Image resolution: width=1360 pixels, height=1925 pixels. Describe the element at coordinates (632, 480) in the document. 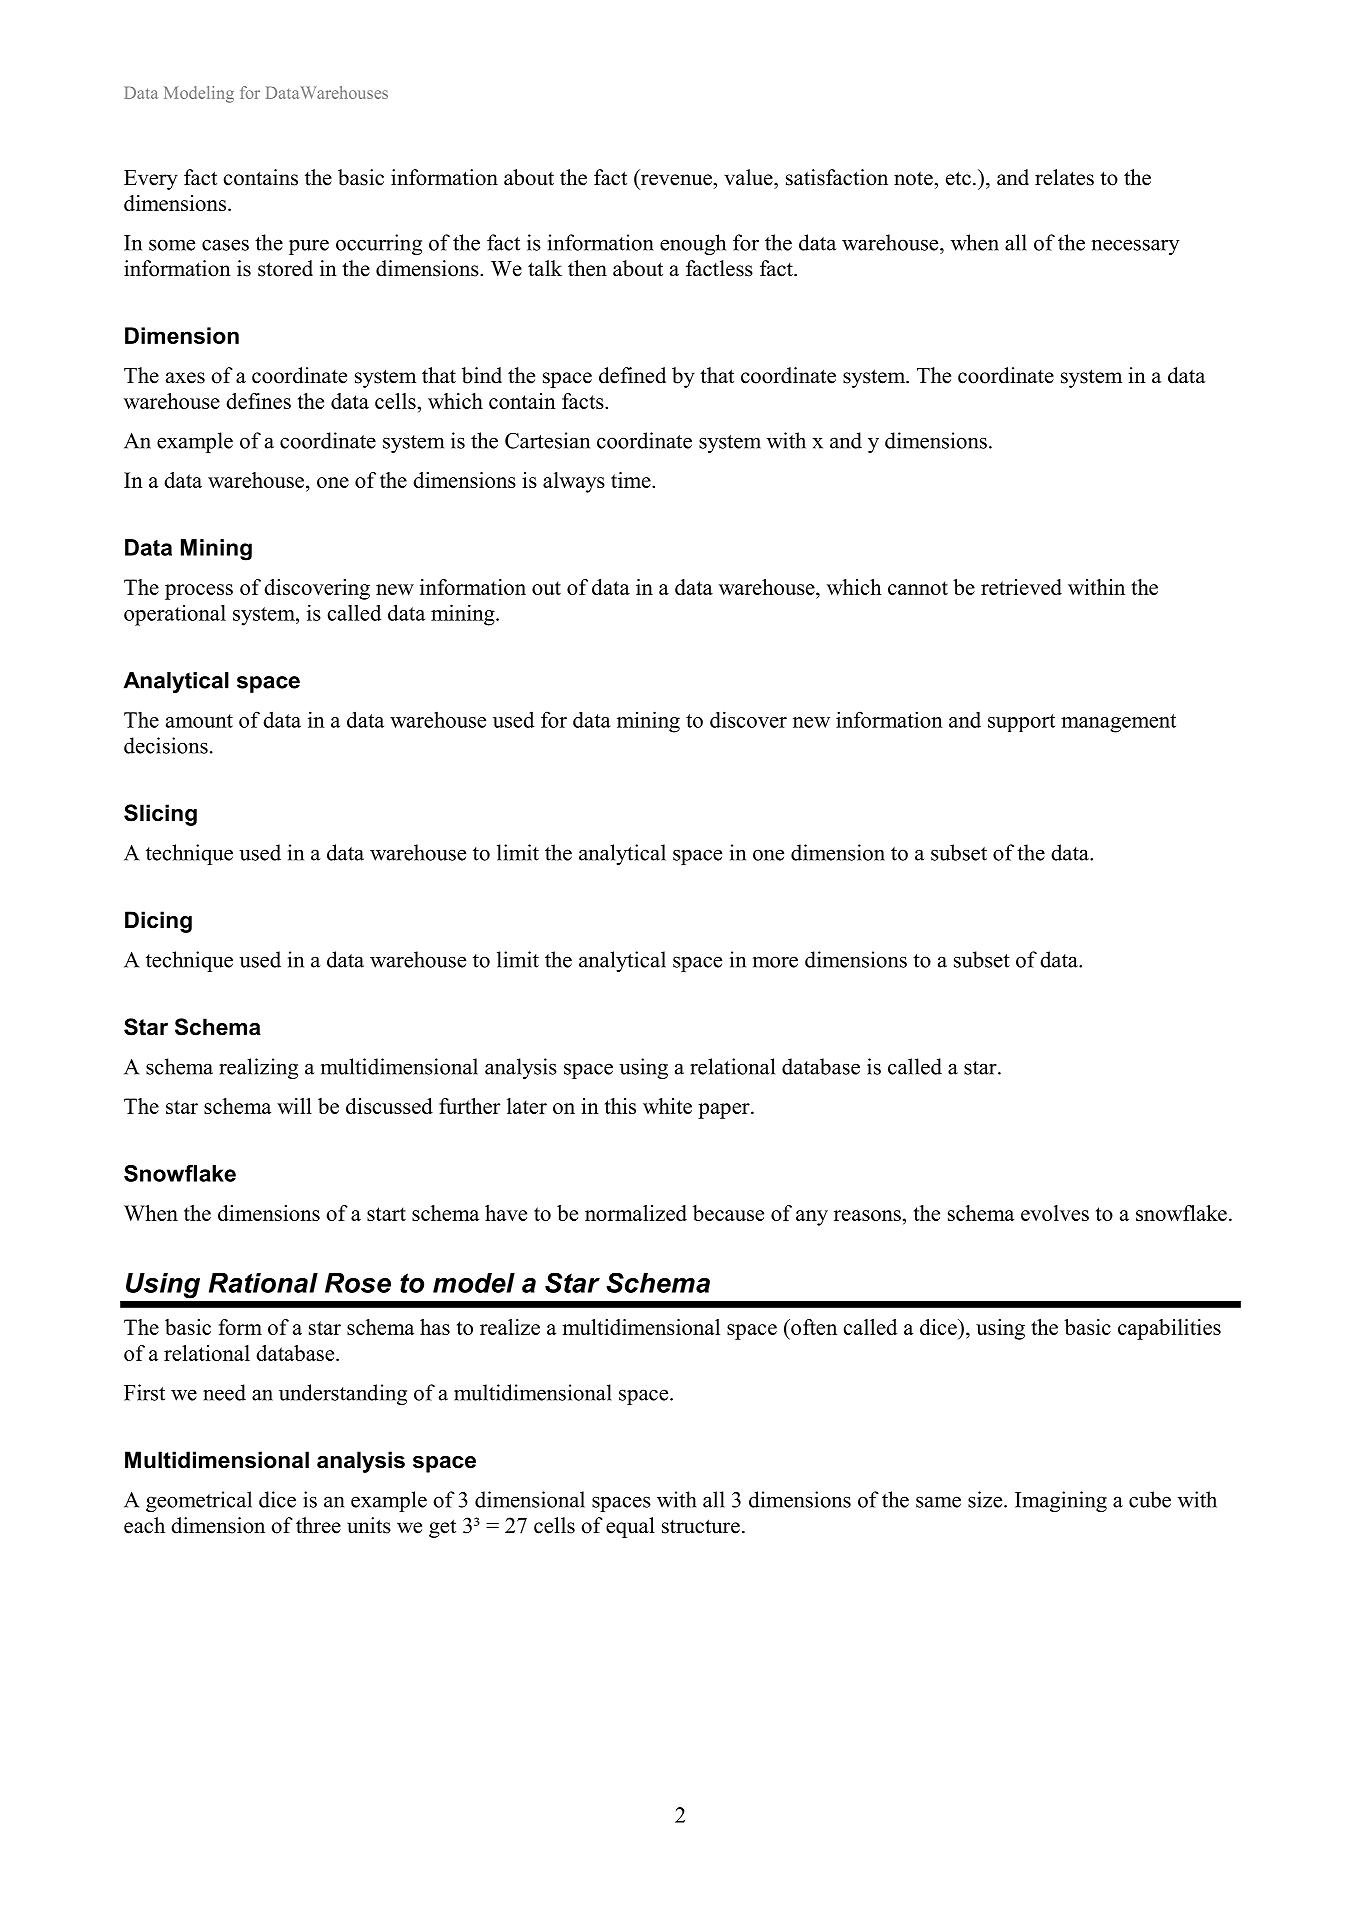

I see `time` at that location.
